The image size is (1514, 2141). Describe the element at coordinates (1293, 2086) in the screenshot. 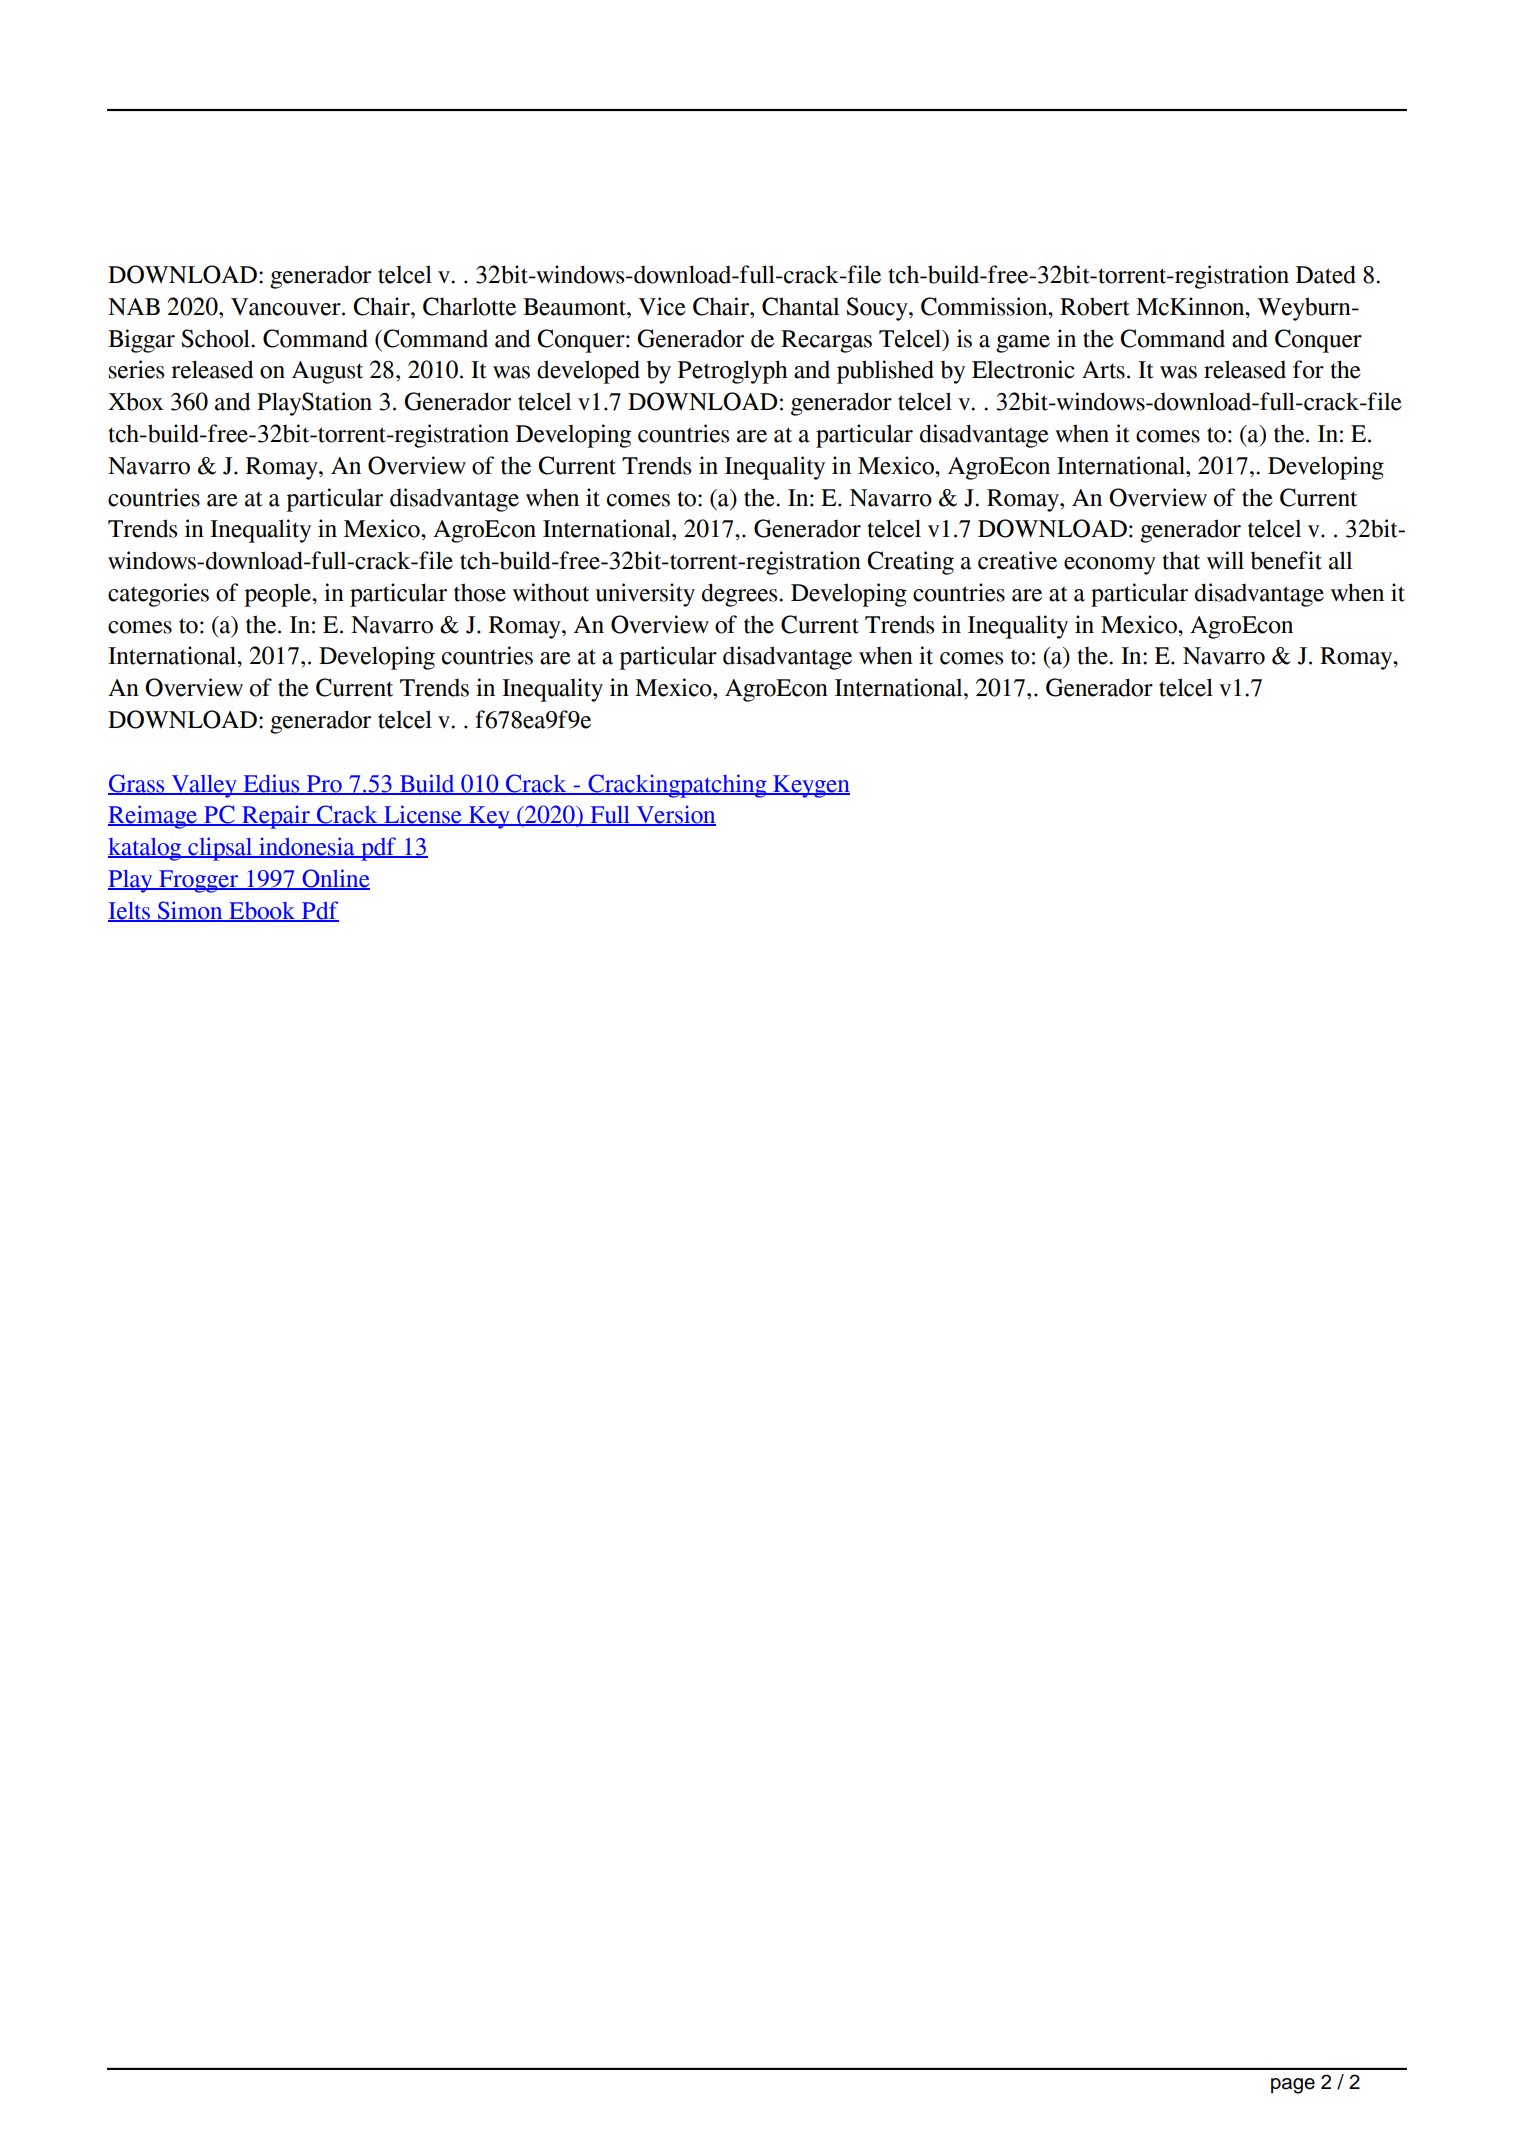

I see `page` at that location.
